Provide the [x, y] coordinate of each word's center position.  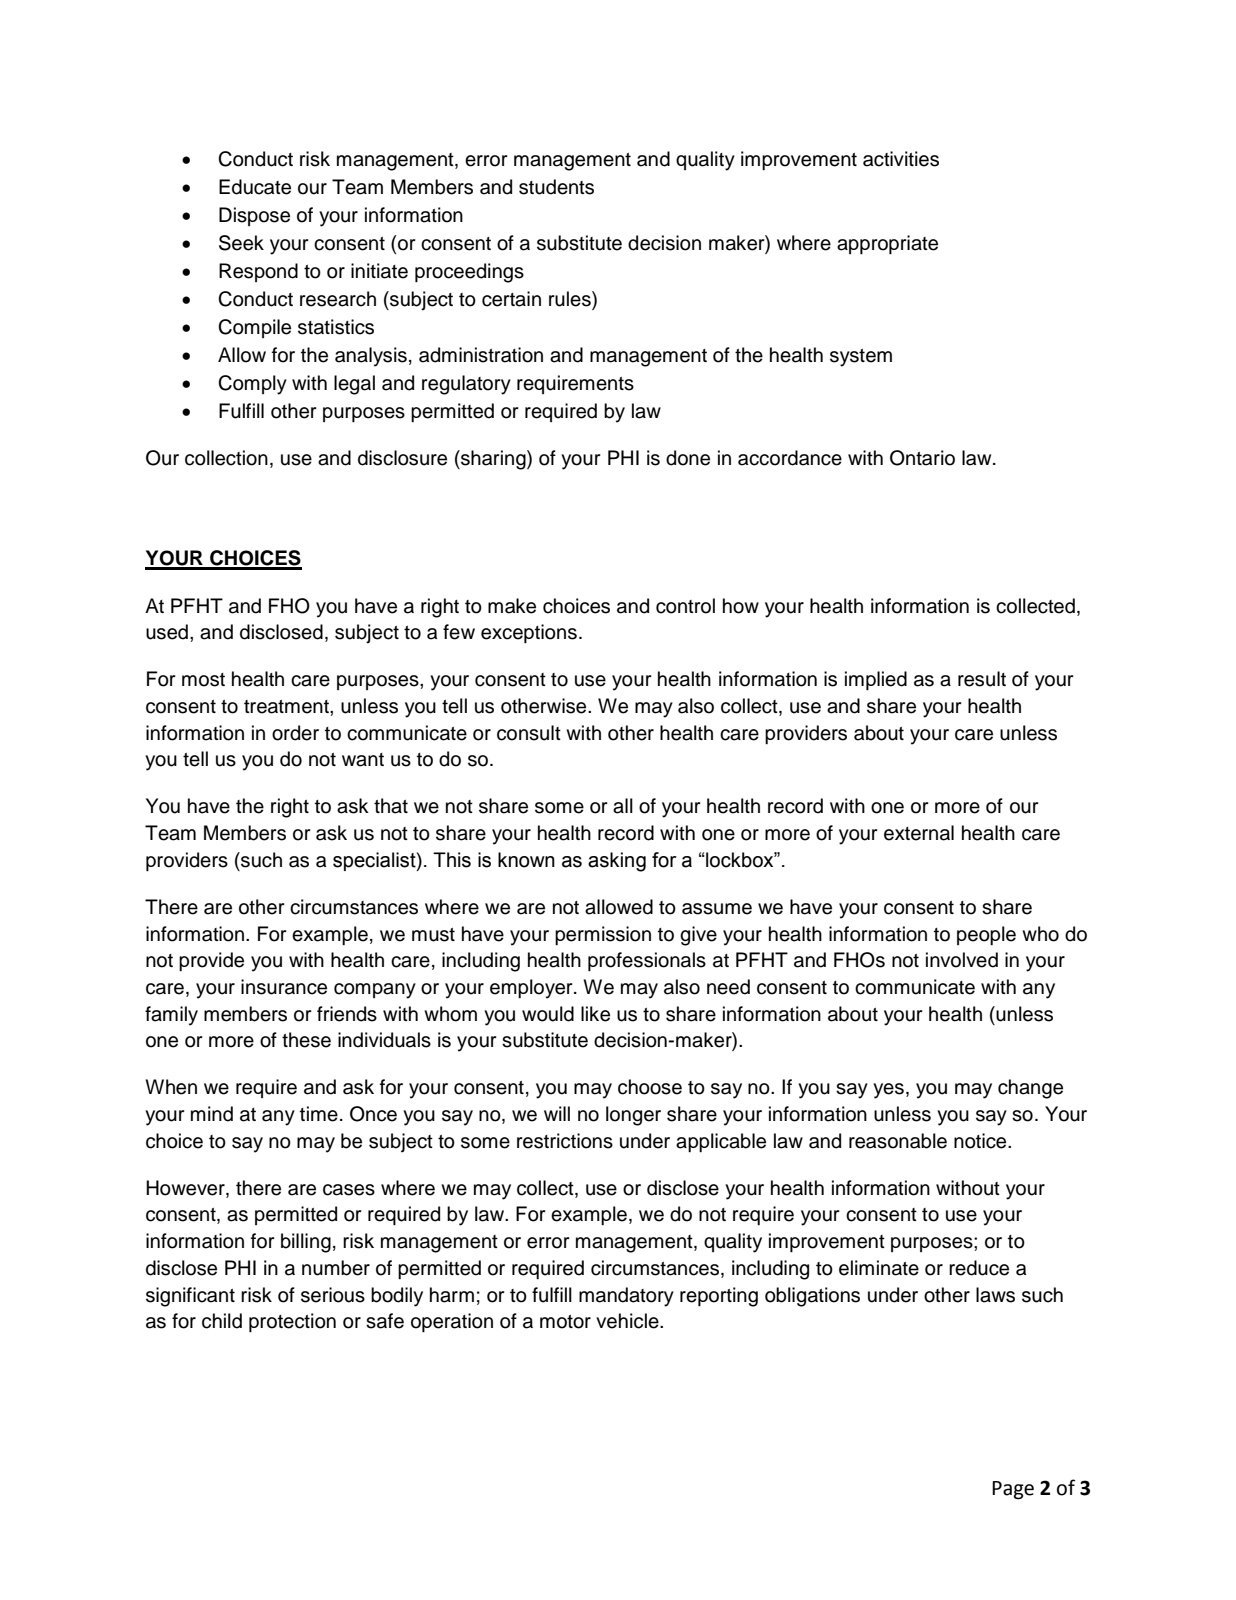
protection [292, 1322]
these [306, 1040]
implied [876, 680]
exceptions [529, 633]
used [167, 632]
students [556, 187]
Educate [255, 187]
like [595, 1014]
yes [888, 1091]
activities [901, 159]
